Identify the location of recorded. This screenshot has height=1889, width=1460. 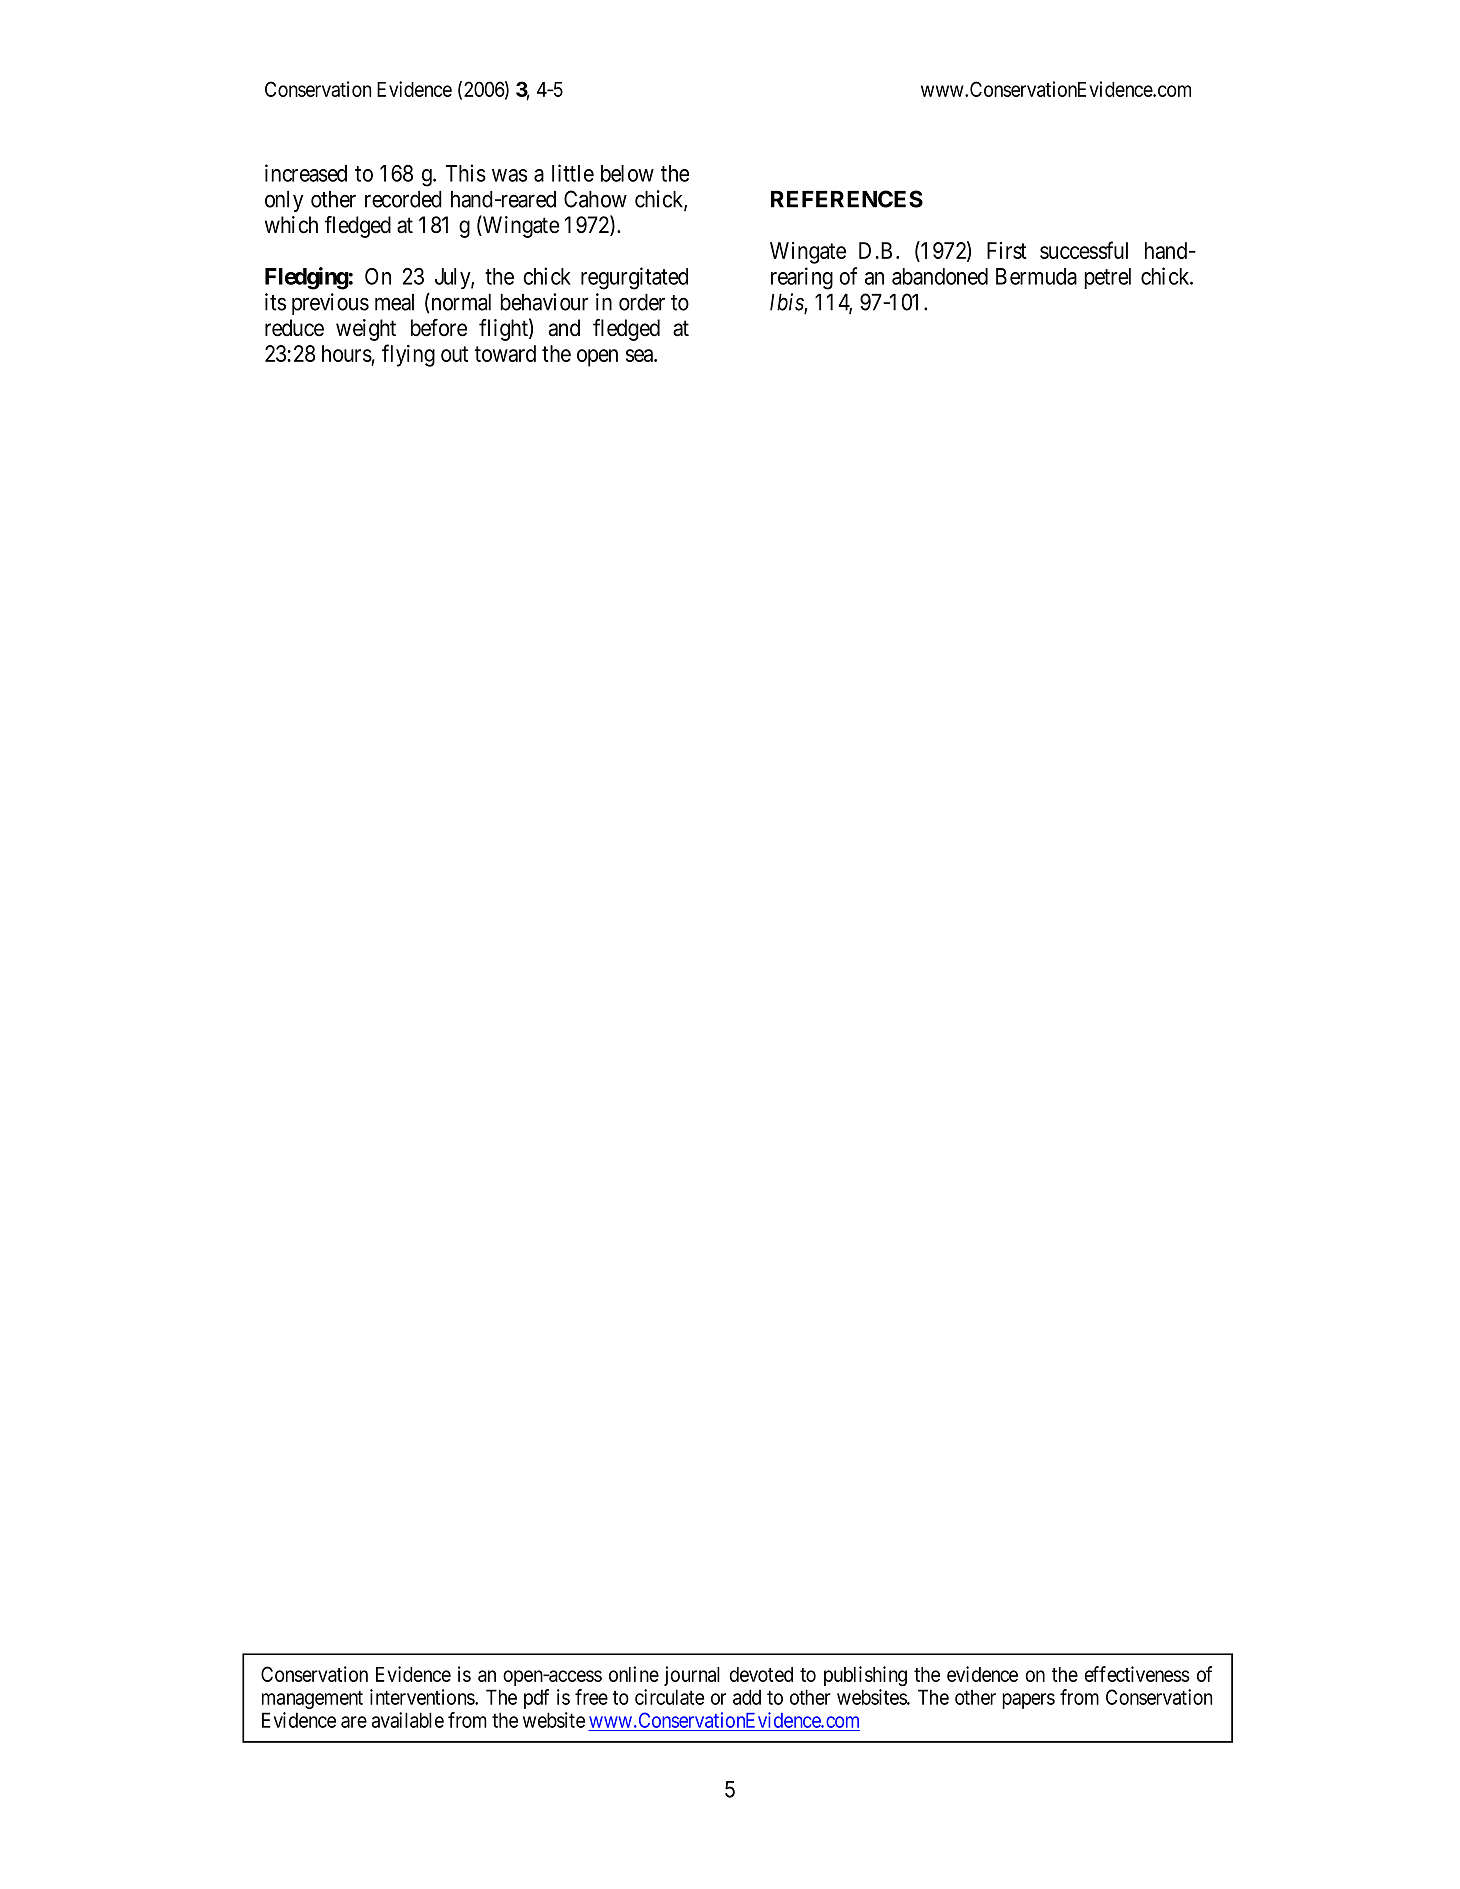
(403, 199).
